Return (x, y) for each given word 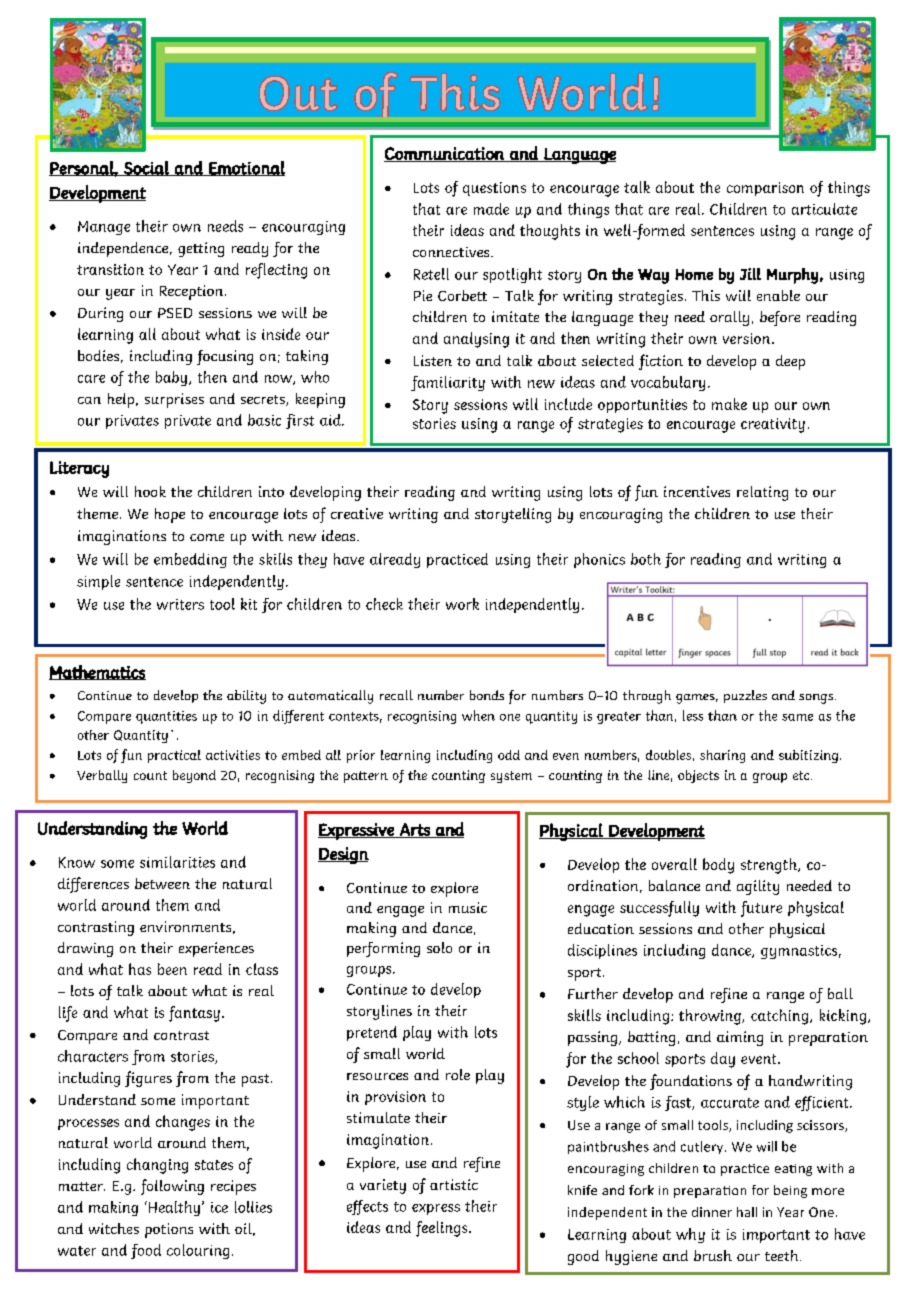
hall (747, 1212)
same (797, 717)
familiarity (448, 383)
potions (169, 1230)
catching (781, 1017)
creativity (773, 425)
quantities (166, 717)
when (478, 715)
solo (439, 947)
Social (146, 168)
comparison (765, 189)
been (172, 969)
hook (150, 491)
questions (494, 189)
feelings (443, 1229)
